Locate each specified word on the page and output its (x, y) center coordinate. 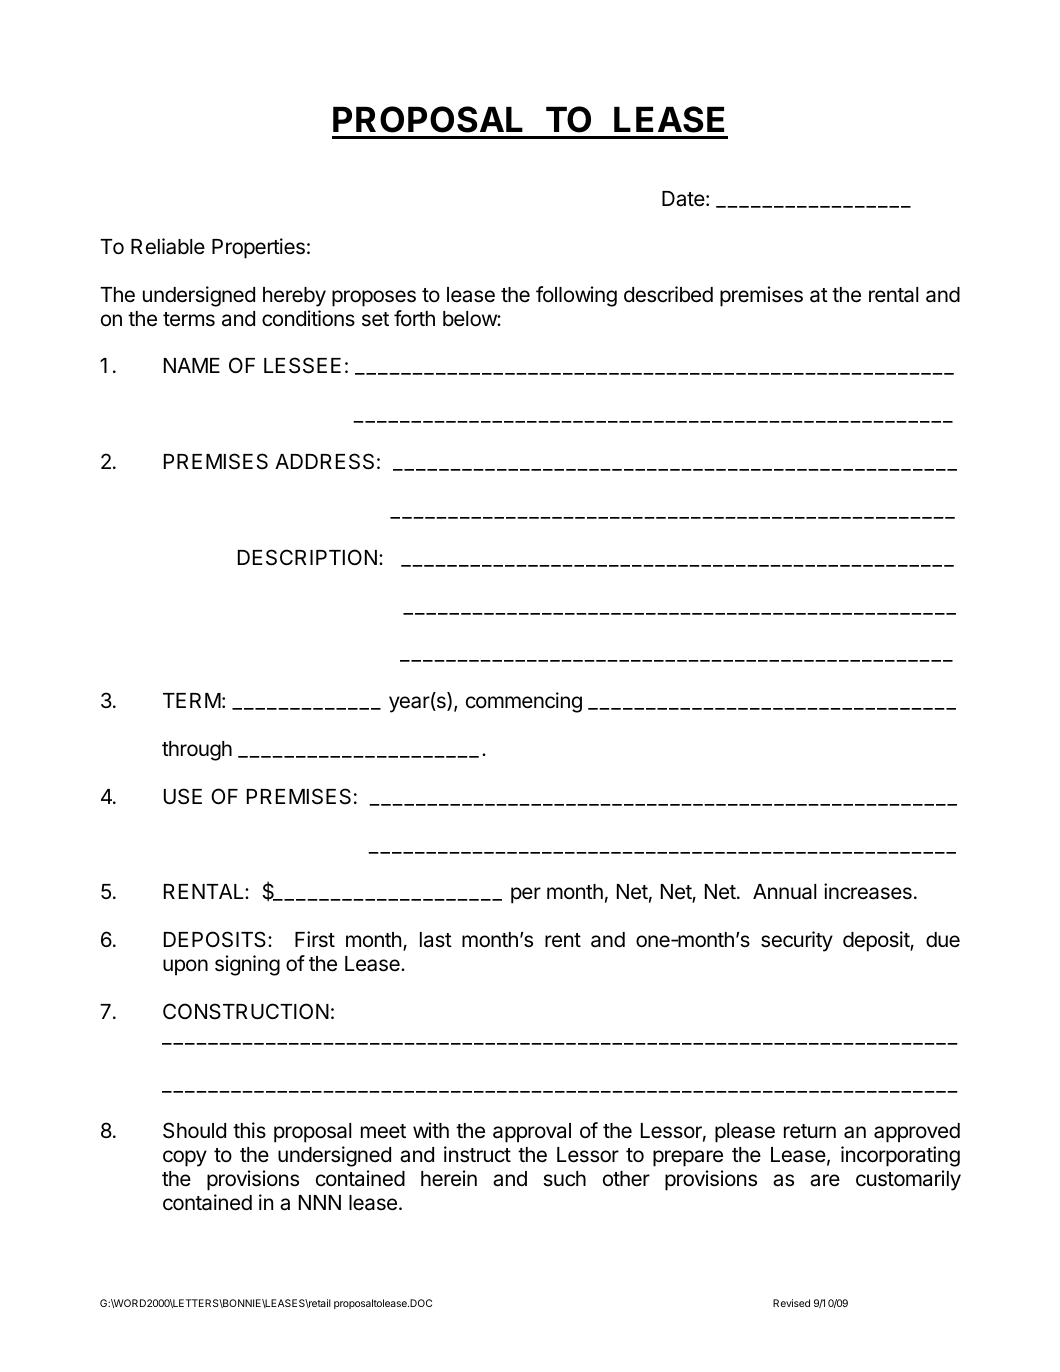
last (436, 940)
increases (868, 891)
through (197, 751)
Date (683, 199)
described (668, 294)
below (470, 319)
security (797, 941)
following (576, 296)
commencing (524, 702)
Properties (258, 248)
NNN (320, 1202)
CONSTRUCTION (246, 1011)
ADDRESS (324, 461)
